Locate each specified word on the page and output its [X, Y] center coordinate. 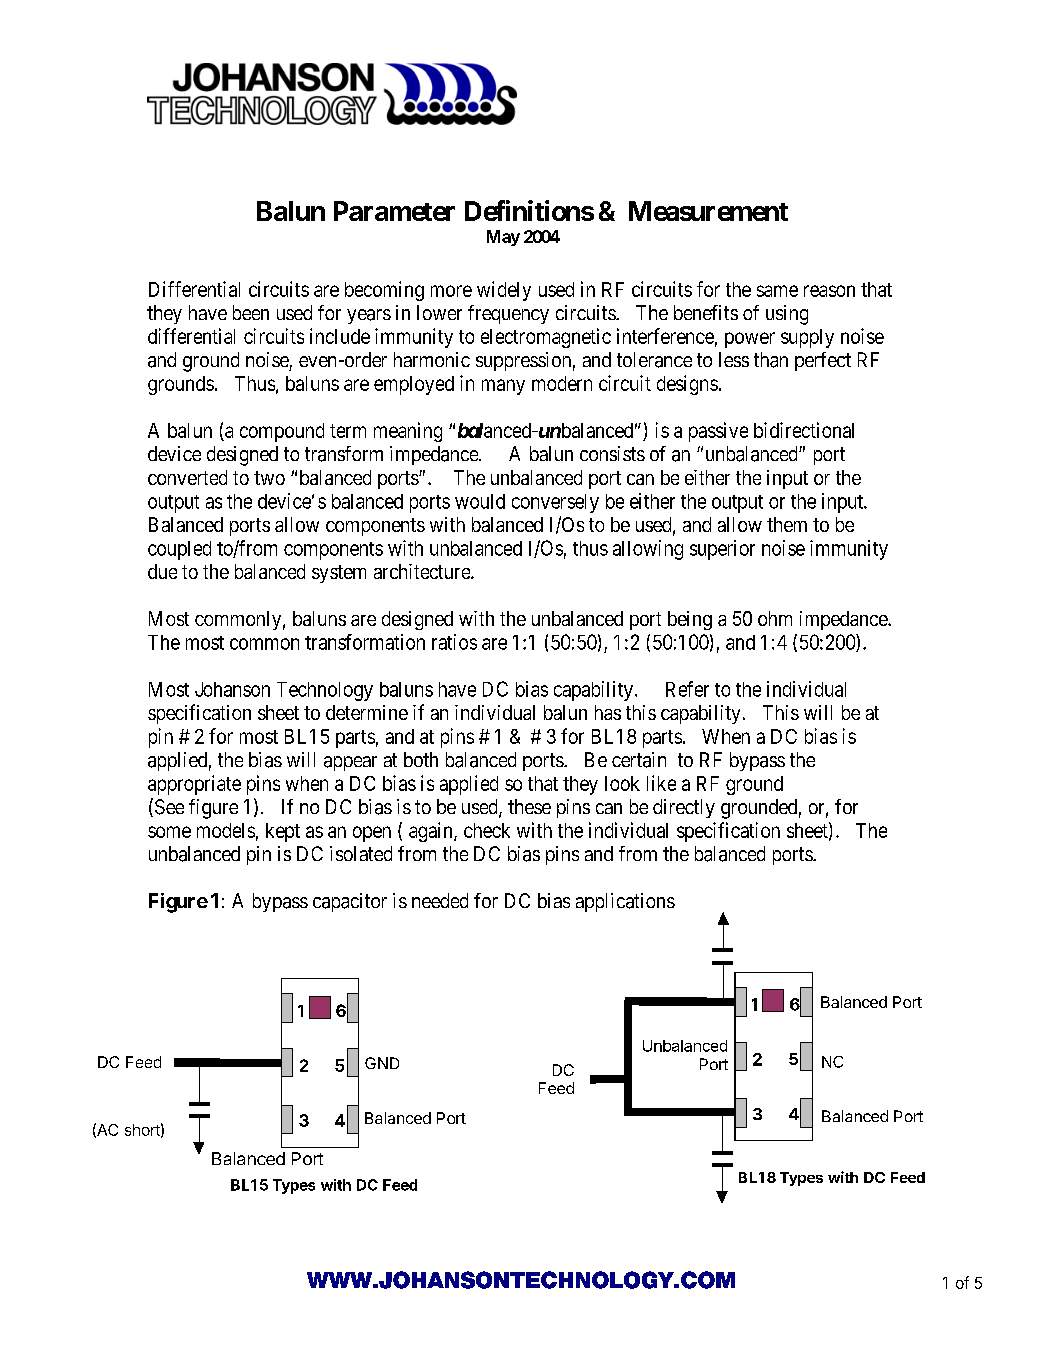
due [162, 571]
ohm [775, 618]
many [503, 387]
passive [718, 432]
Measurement [708, 211]
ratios [454, 642]
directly [684, 808]
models [226, 830]
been [251, 312]
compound [282, 432]
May [503, 238]
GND [382, 1063]
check [487, 830]
